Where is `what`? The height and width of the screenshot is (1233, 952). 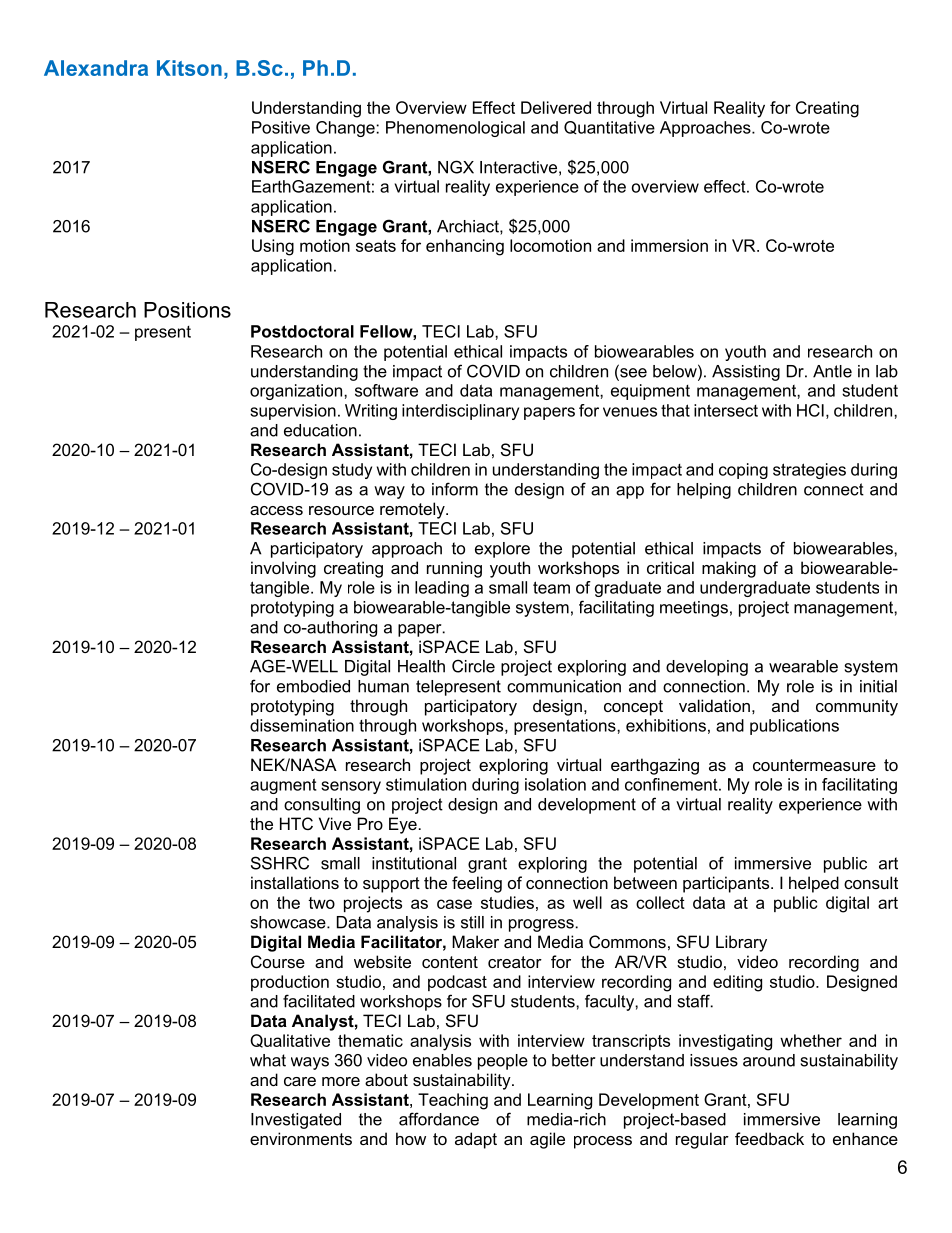
what is located at coordinates (268, 1060).
